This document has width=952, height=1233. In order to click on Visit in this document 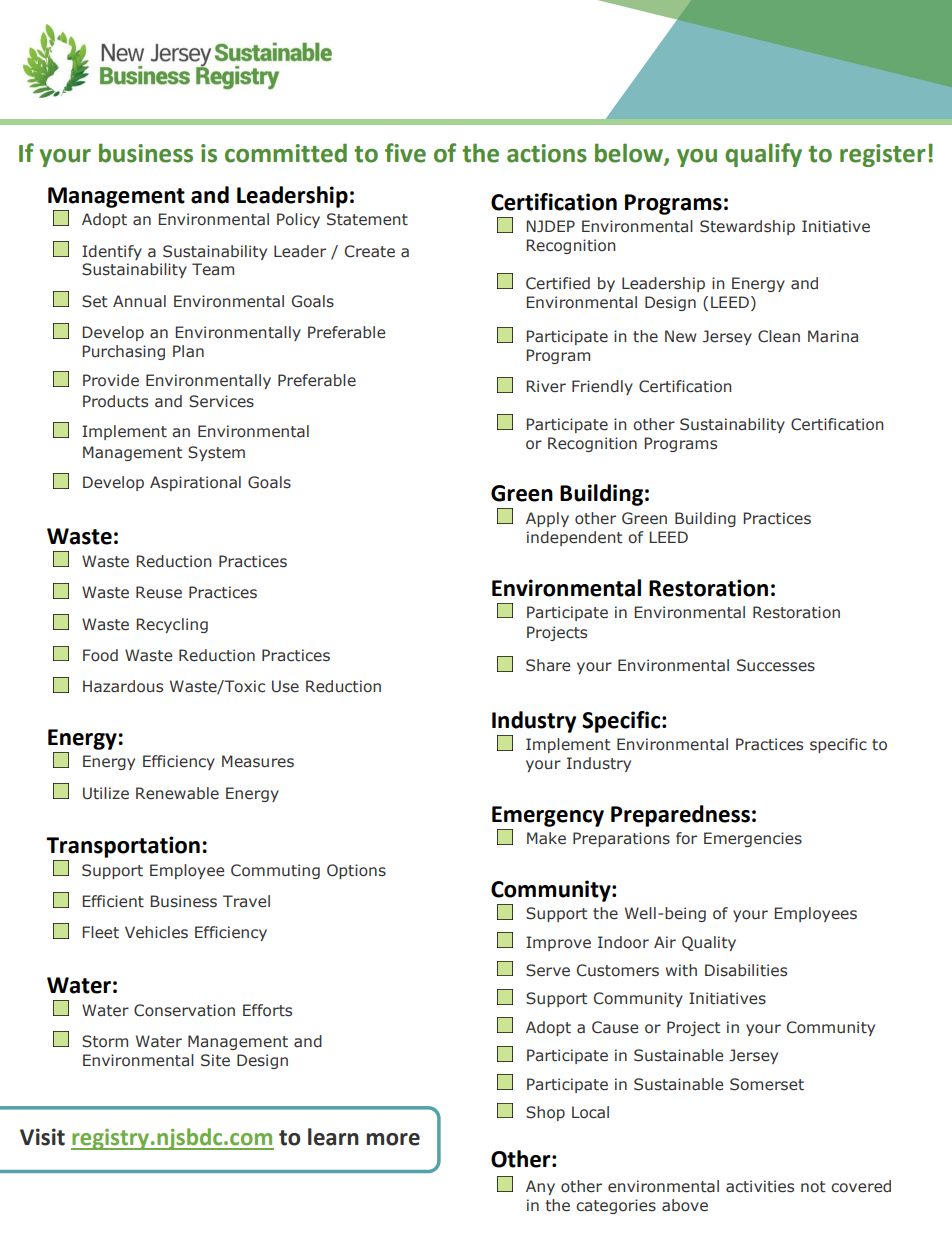, I will do `click(42, 1137)`.
